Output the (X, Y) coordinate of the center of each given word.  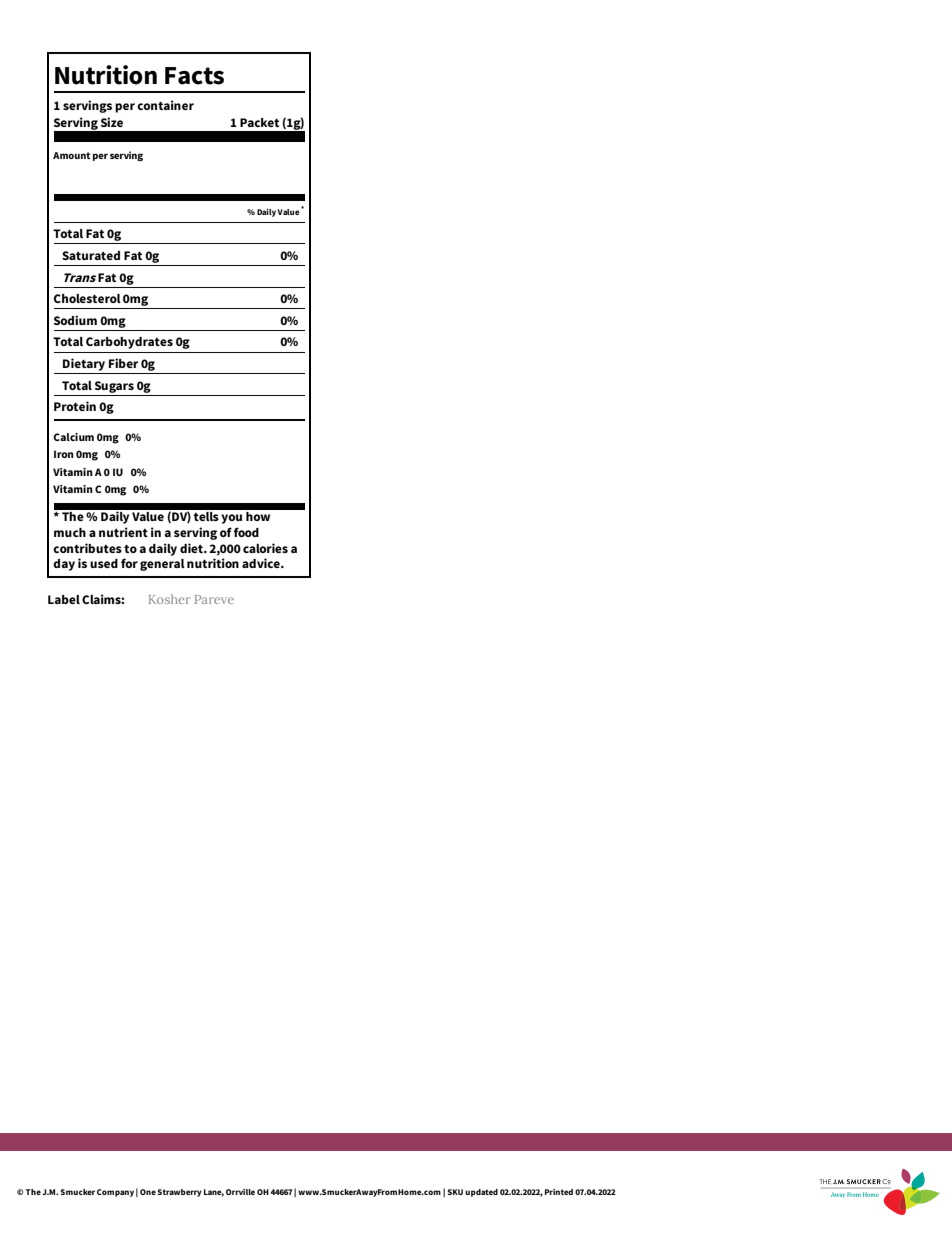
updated (481, 1193)
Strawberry (179, 1193)
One (148, 1192)
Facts (194, 76)
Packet (259, 122)
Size (112, 122)
